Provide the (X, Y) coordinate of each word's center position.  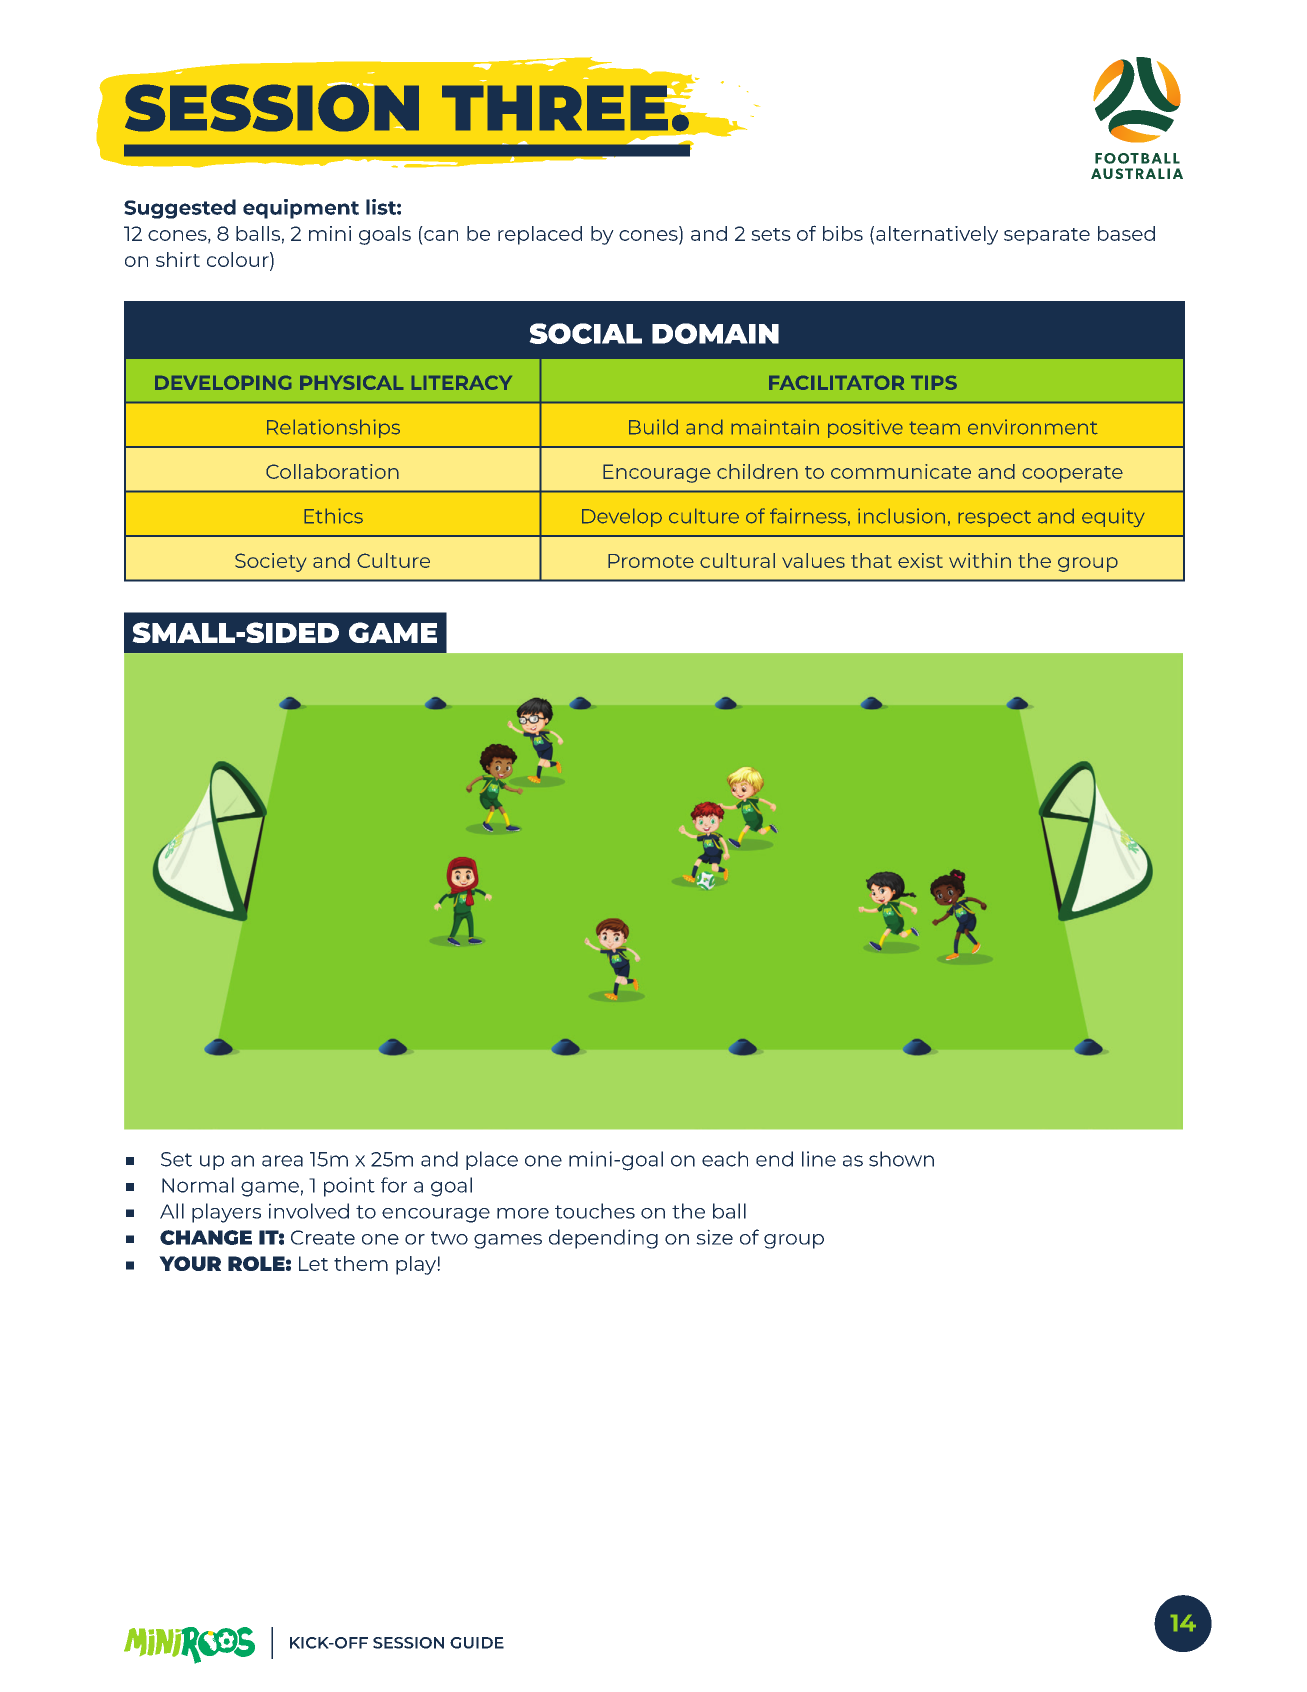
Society (270, 562)
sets (771, 234)
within (980, 560)
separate (1047, 236)
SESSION (408, 1643)
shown (901, 1159)
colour (239, 259)
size (714, 1237)
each (725, 1159)
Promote (651, 561)
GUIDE (477, 1643)
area (282, 1161)
